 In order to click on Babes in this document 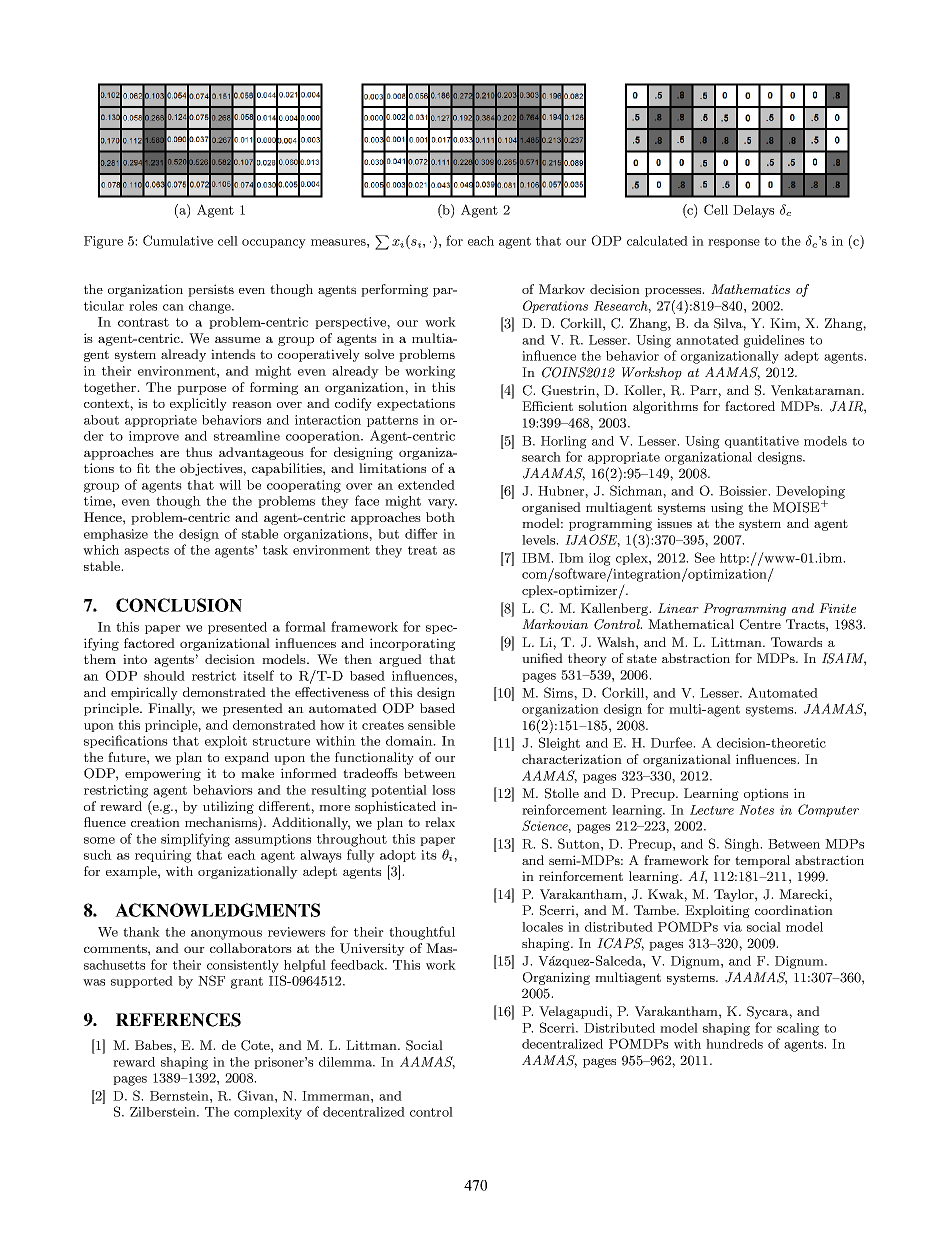, I will do `click(154, 1045)`.
